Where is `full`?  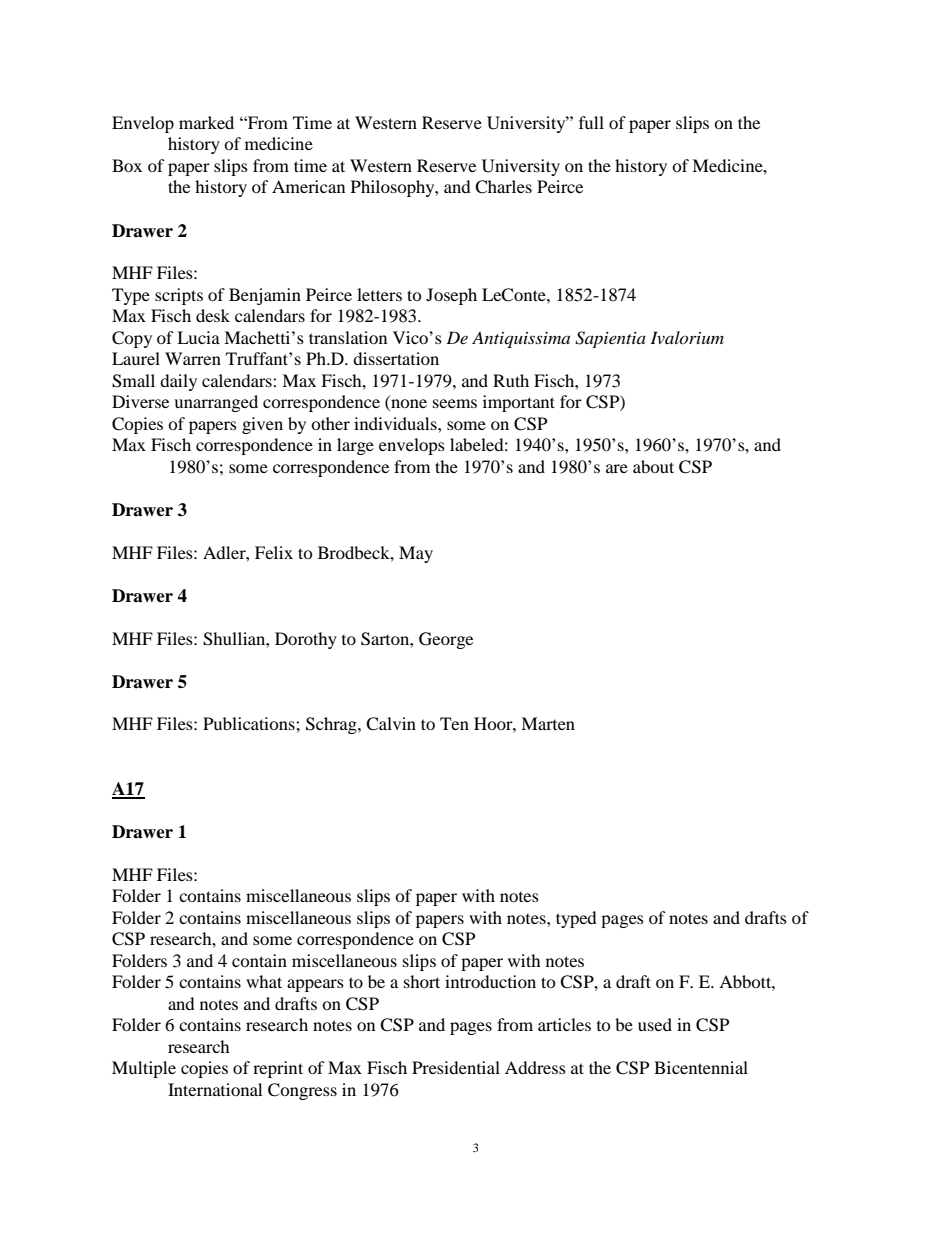
full is located at coordinates (591, 122).
